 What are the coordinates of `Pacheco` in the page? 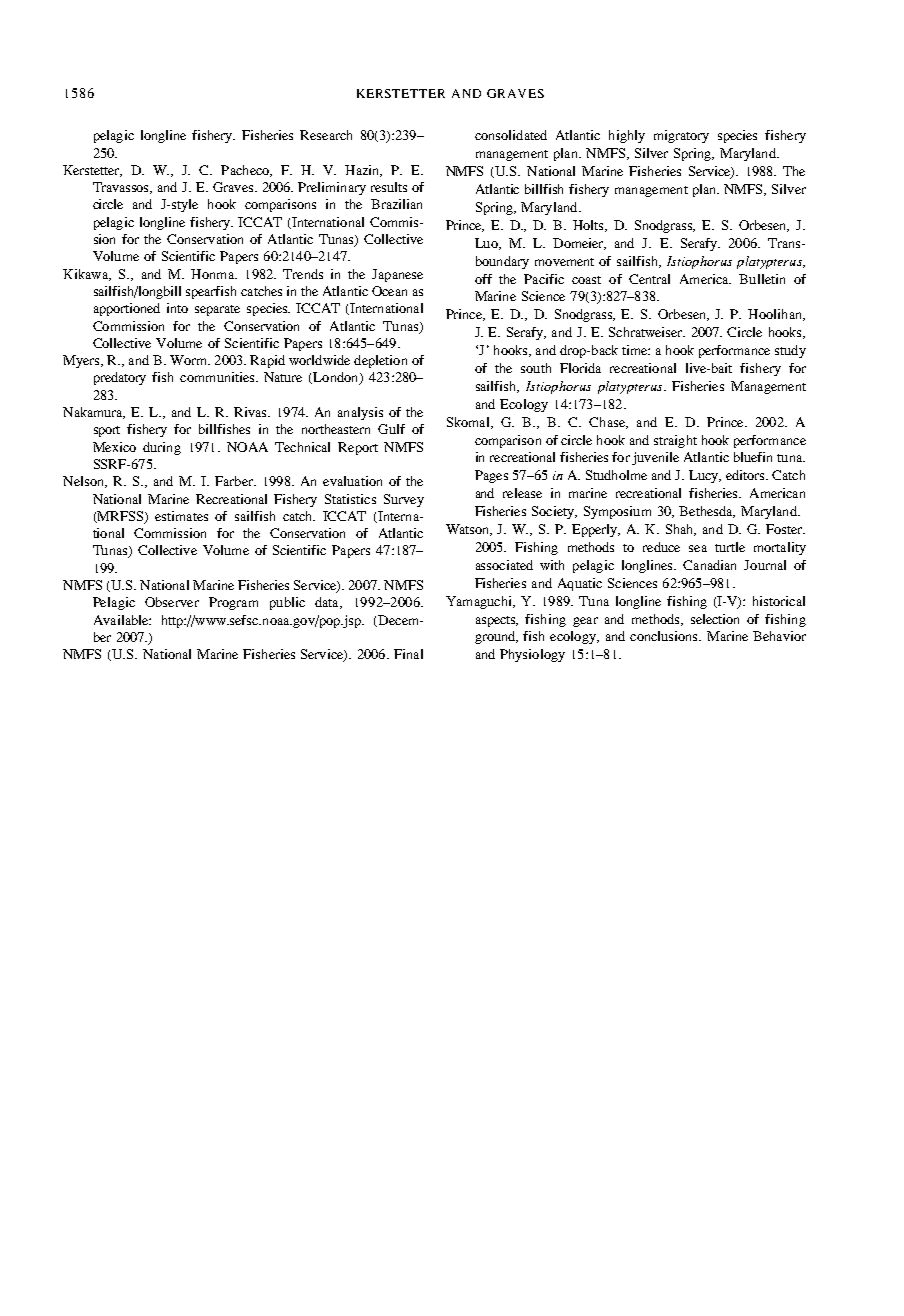 It's located at (246, 171).
